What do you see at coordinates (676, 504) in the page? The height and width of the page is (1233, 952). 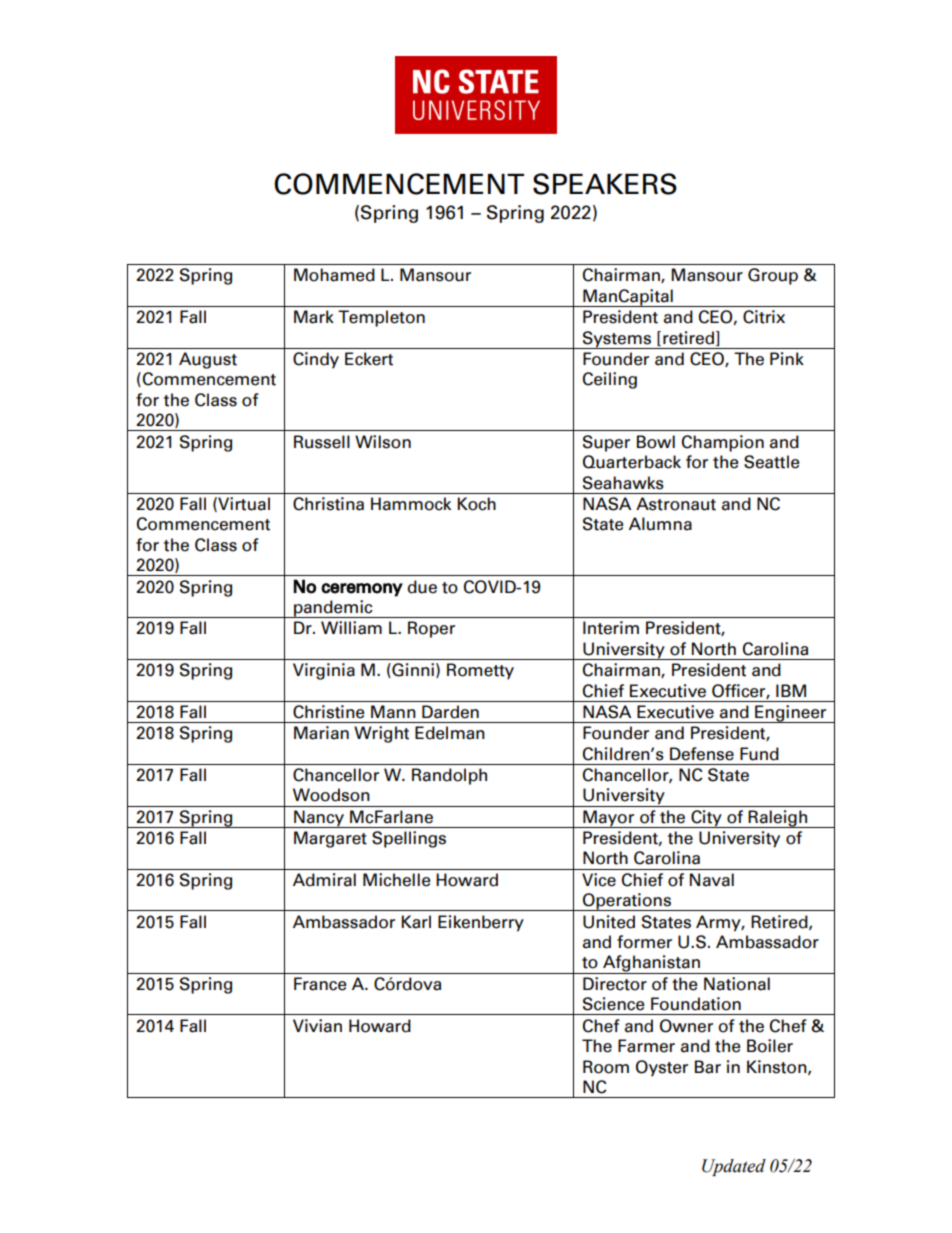 I see `Astronaut` at bounding box center [676, 504].
